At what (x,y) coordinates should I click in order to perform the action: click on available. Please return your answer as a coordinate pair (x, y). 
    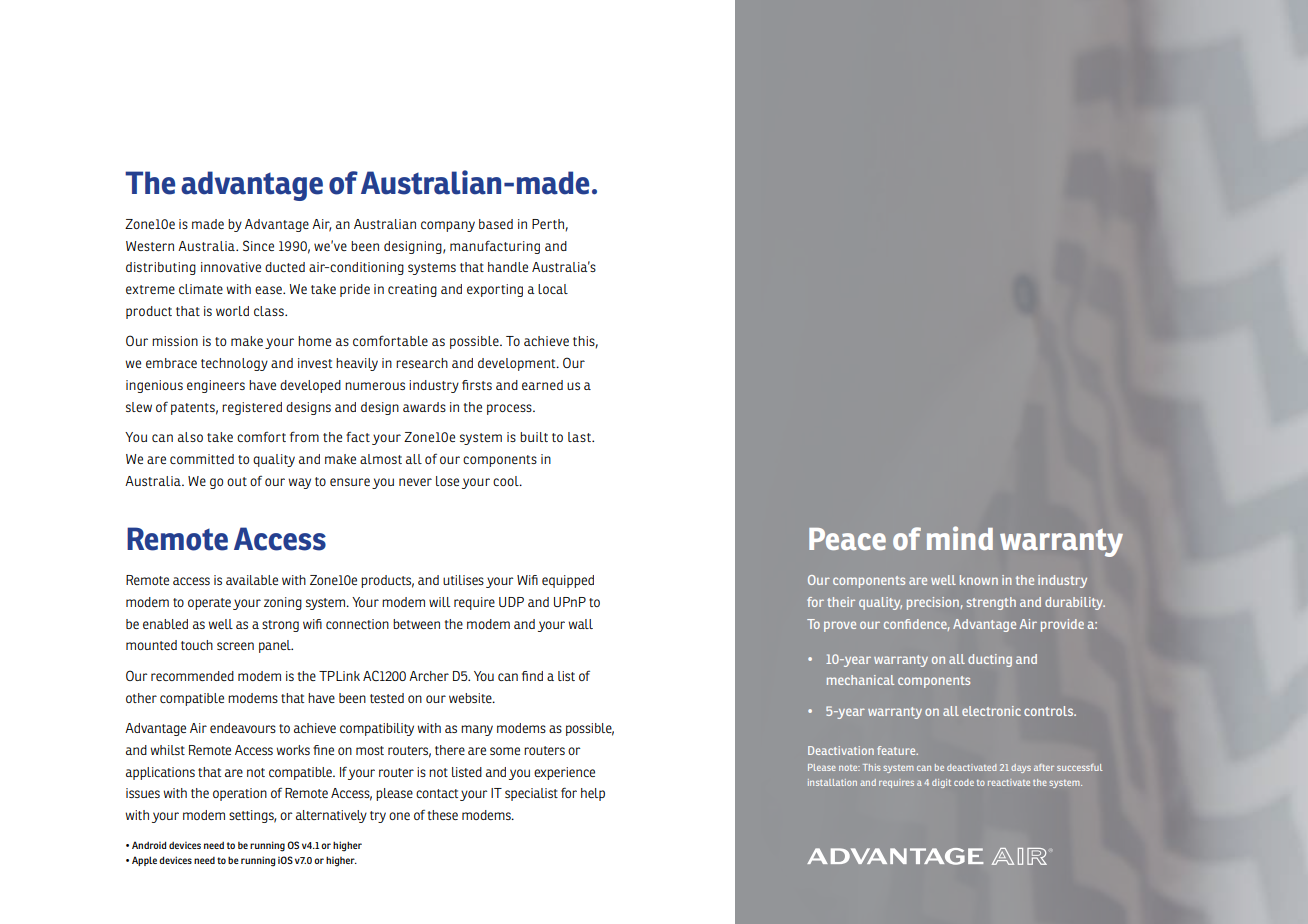
    Looking at the image, I should click on (252, 580).
